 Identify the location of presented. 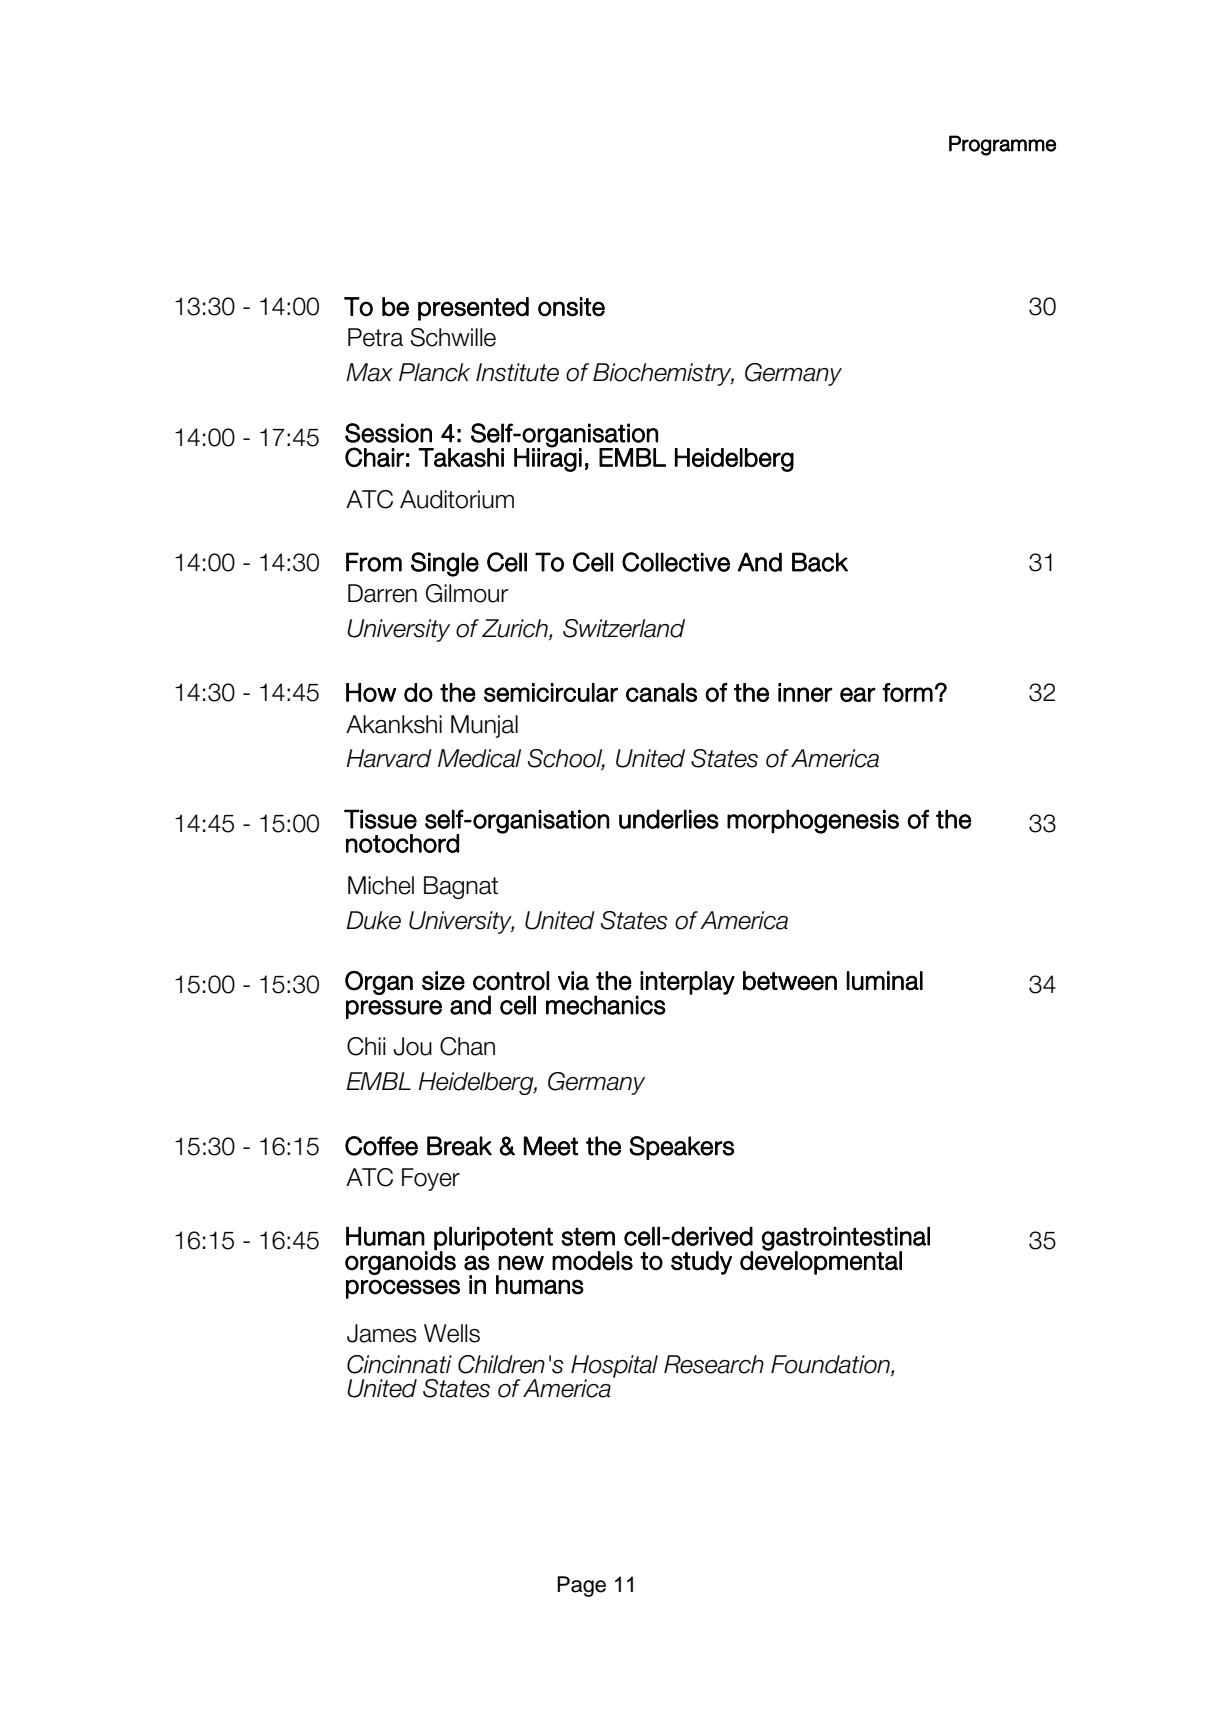
(473, 309).
